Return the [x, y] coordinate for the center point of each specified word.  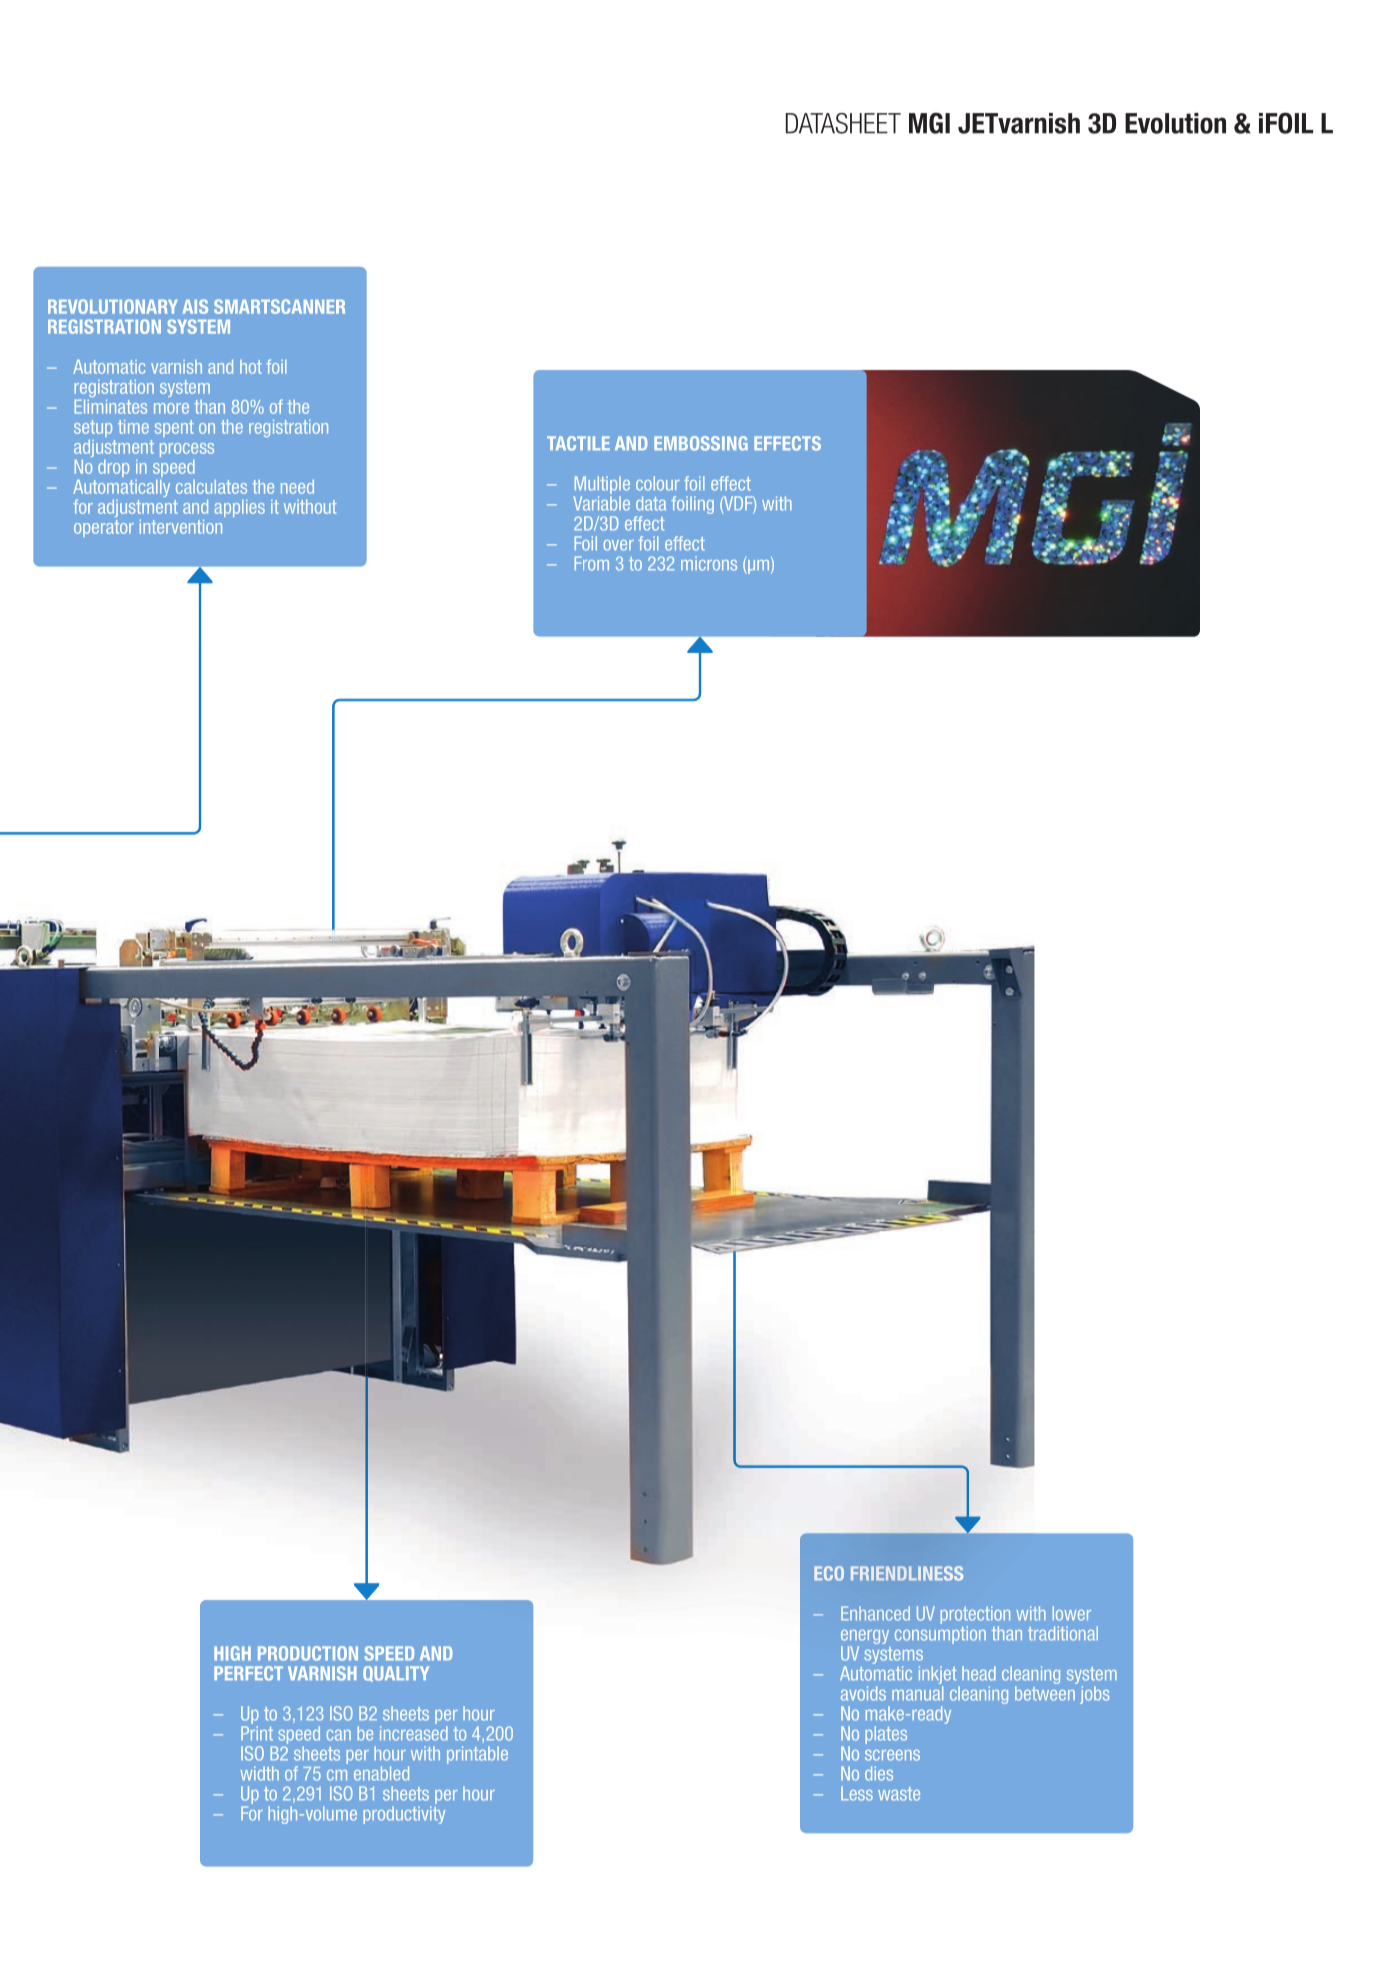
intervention [181, 527]
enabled [381, 1773]
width [259, 1773]
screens [892, 1755]
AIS [195, 306]
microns [709, 563]
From [591, 563]
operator [104, 528]
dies [879, 1773]
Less [857, 1793]
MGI [929, 123]
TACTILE [578, 443]
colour [658, 483]
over [618, 545]
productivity [404, 1815]
